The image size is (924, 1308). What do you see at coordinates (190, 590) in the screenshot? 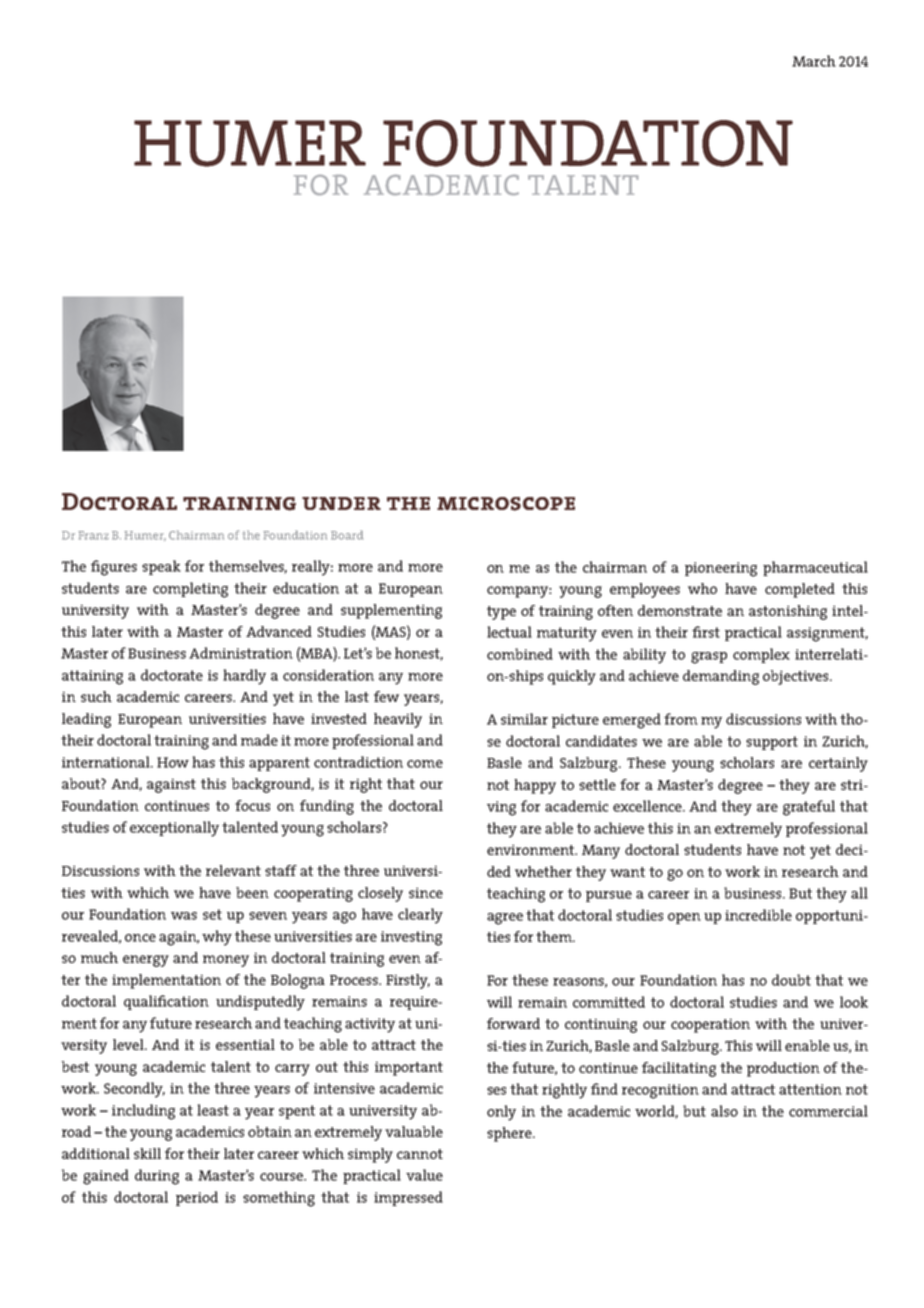
I see `completing` at bounding box center [190, 590].
